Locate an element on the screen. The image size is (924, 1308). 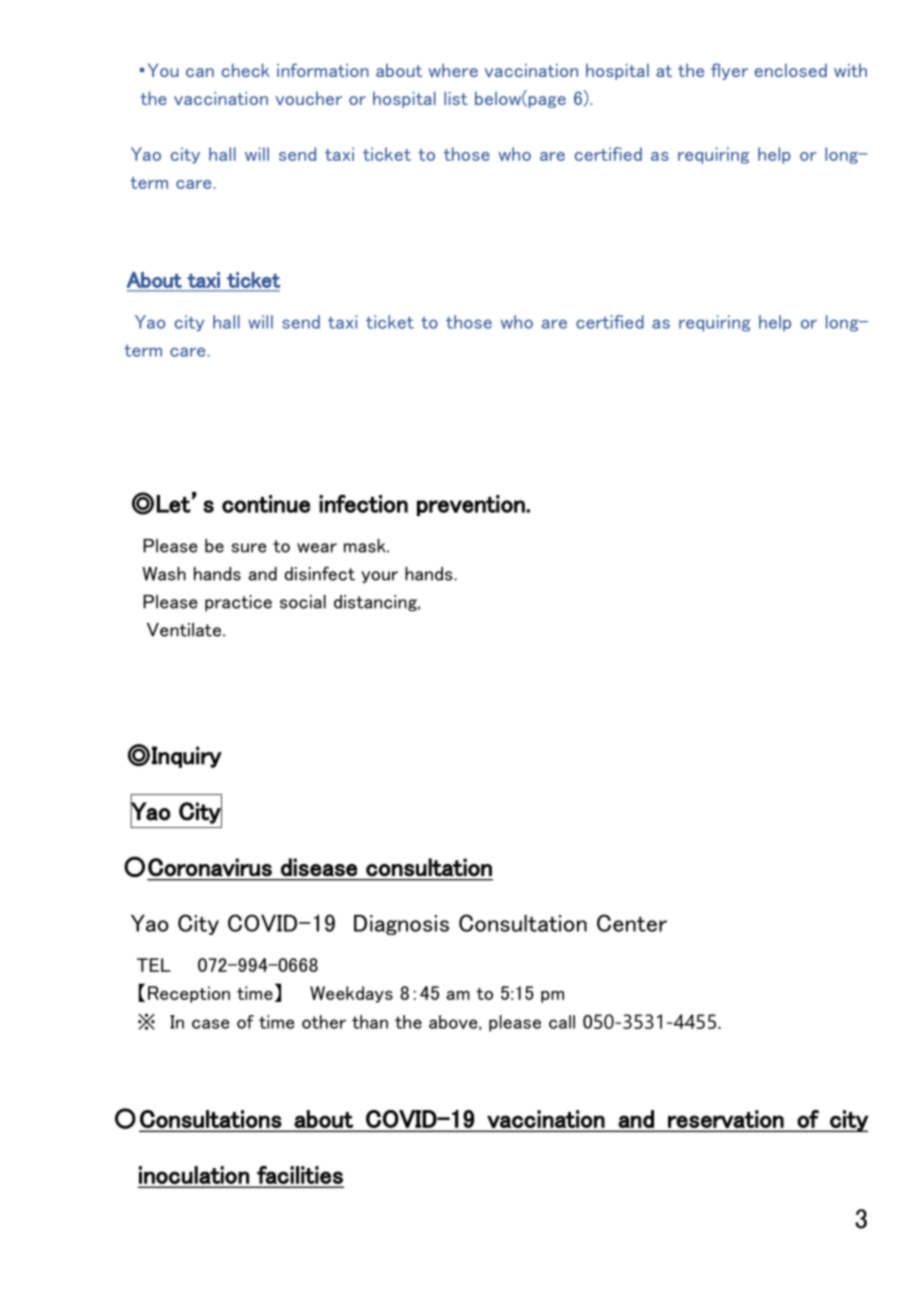
call is located at coordinates (562, 1022).
